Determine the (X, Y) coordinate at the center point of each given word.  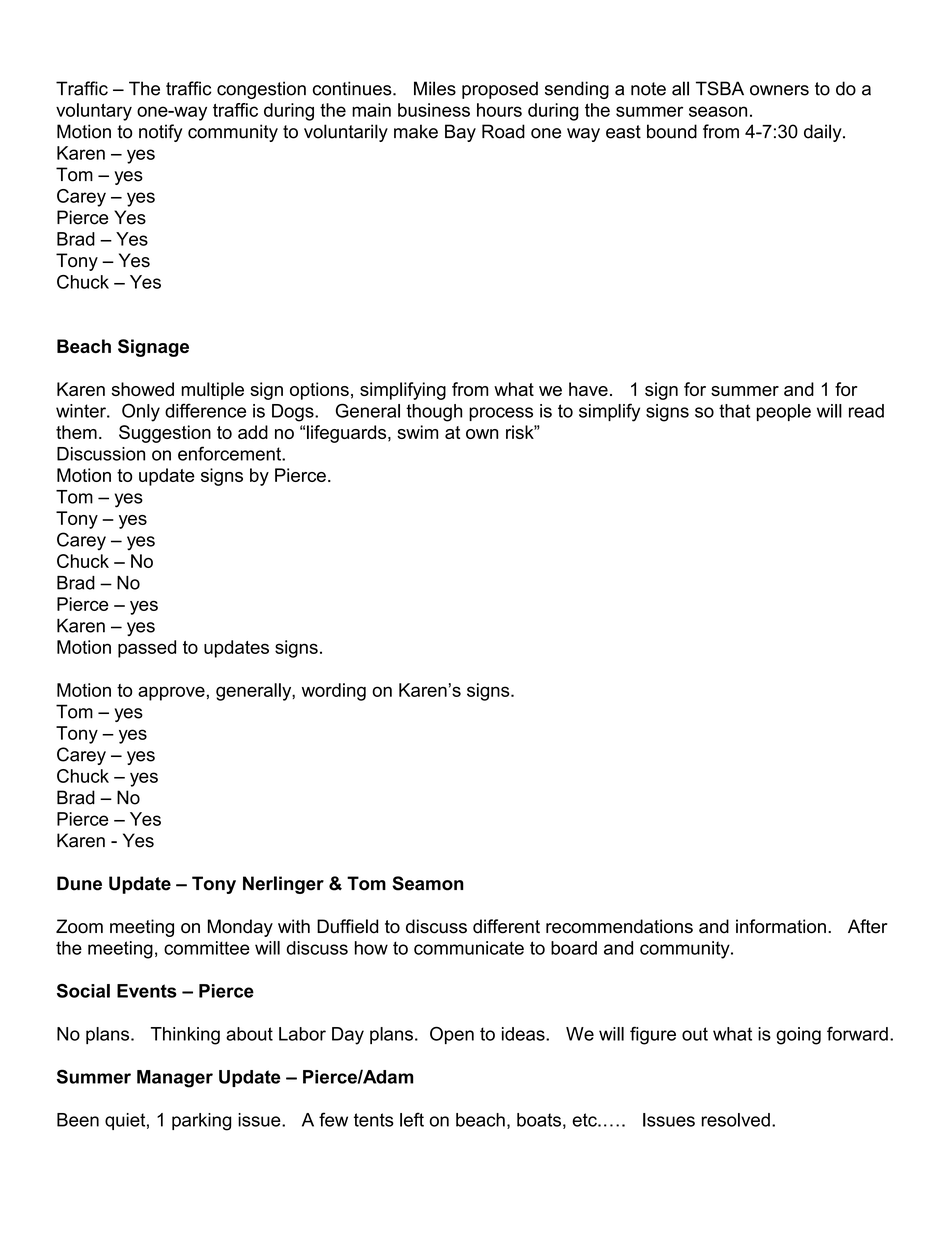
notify (160, 133)
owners (779, 90)
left (412, 1119)
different (506, 926)
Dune (79, 883)
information (781, 926)
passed (147, 649)
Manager (175, 1079)
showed (143, 389)
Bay (460, 133)
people (784, 412)
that (734, 411)
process (501, 414)
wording (334, 692)
